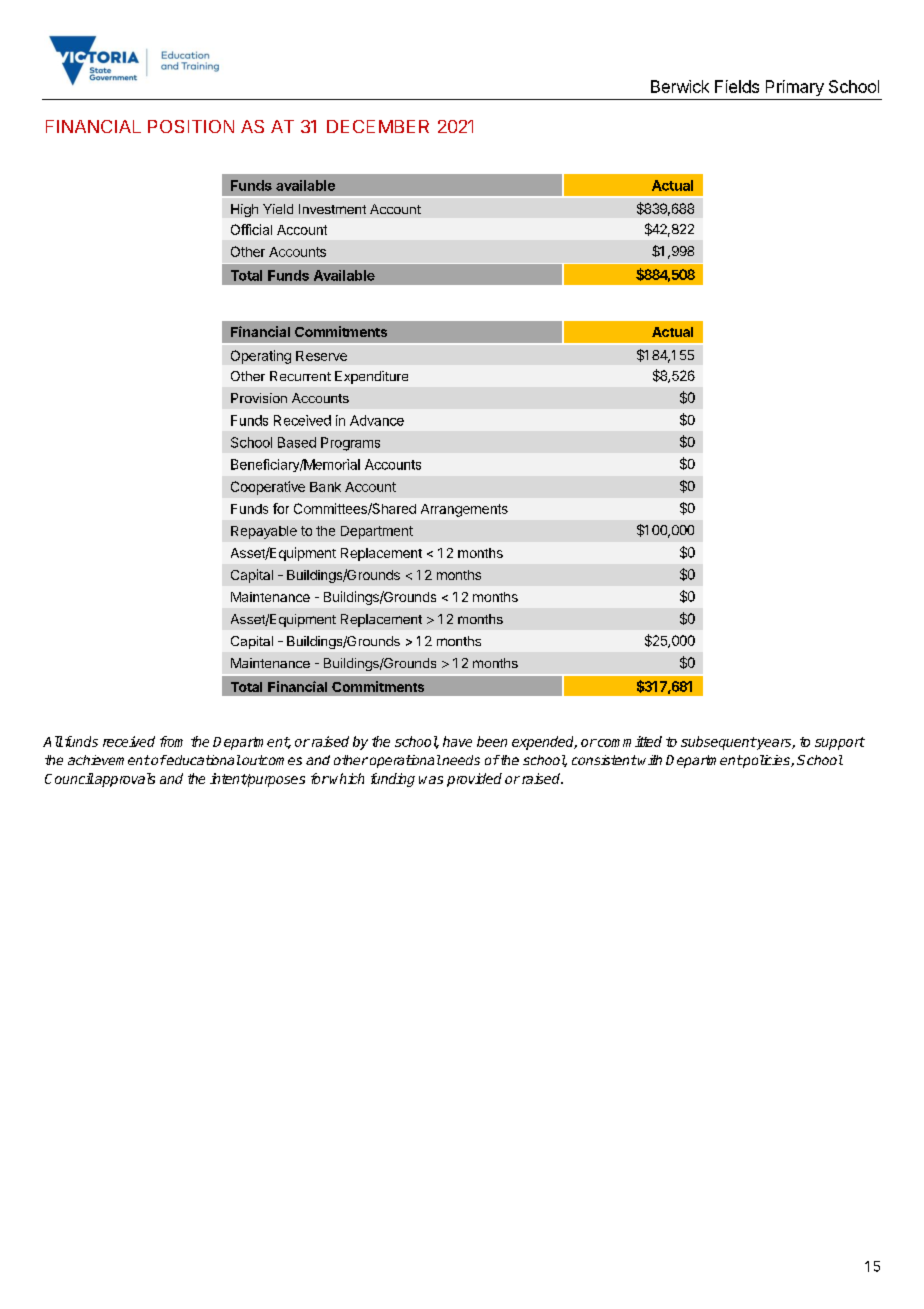 The height and width of the document is (1309, 924). What do you see at coordinates (109, 760) in the document?
I see `achievement` at bounding box center [109, 760].
